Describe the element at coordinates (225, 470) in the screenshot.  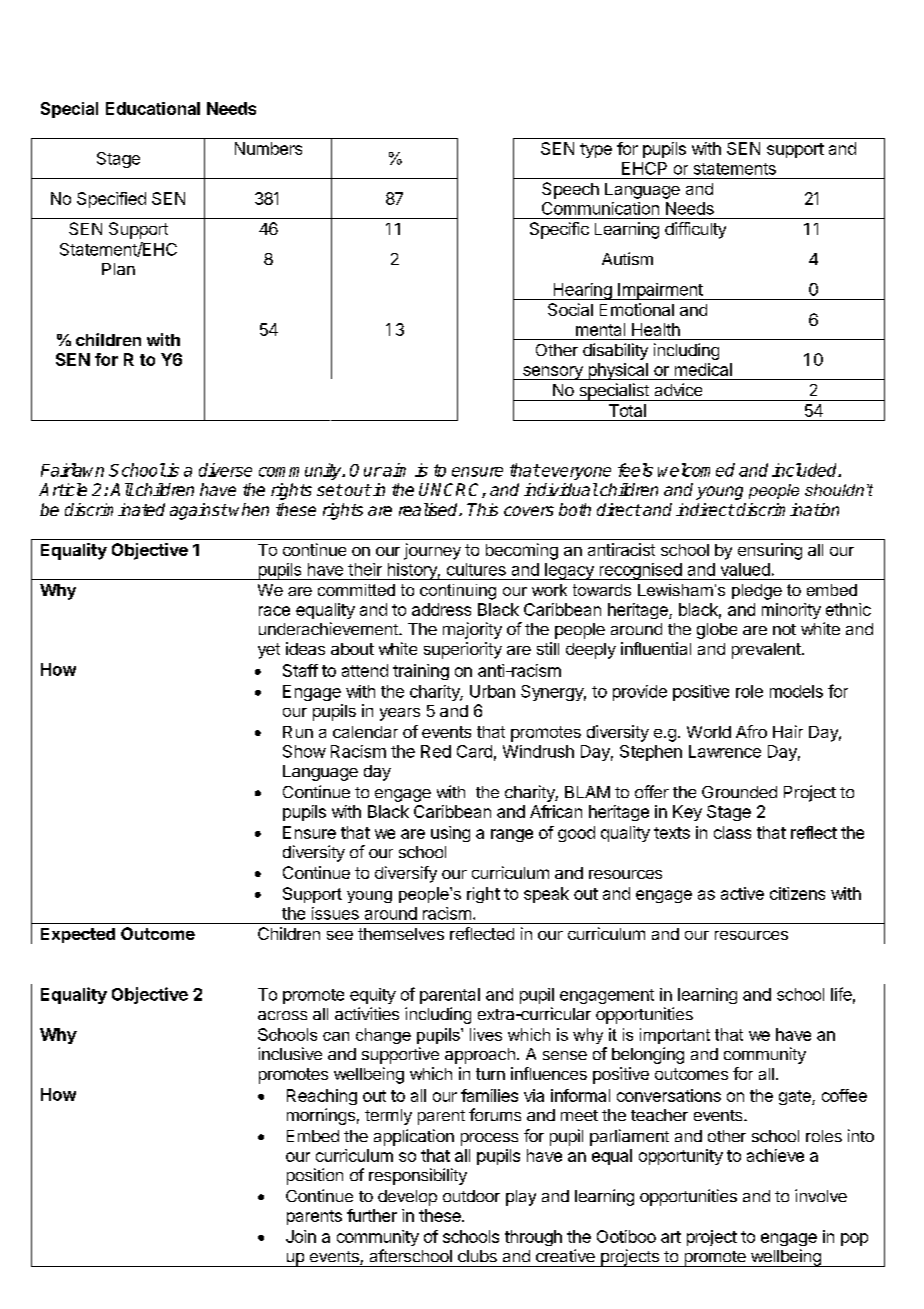
I see `diverse` at that location.
